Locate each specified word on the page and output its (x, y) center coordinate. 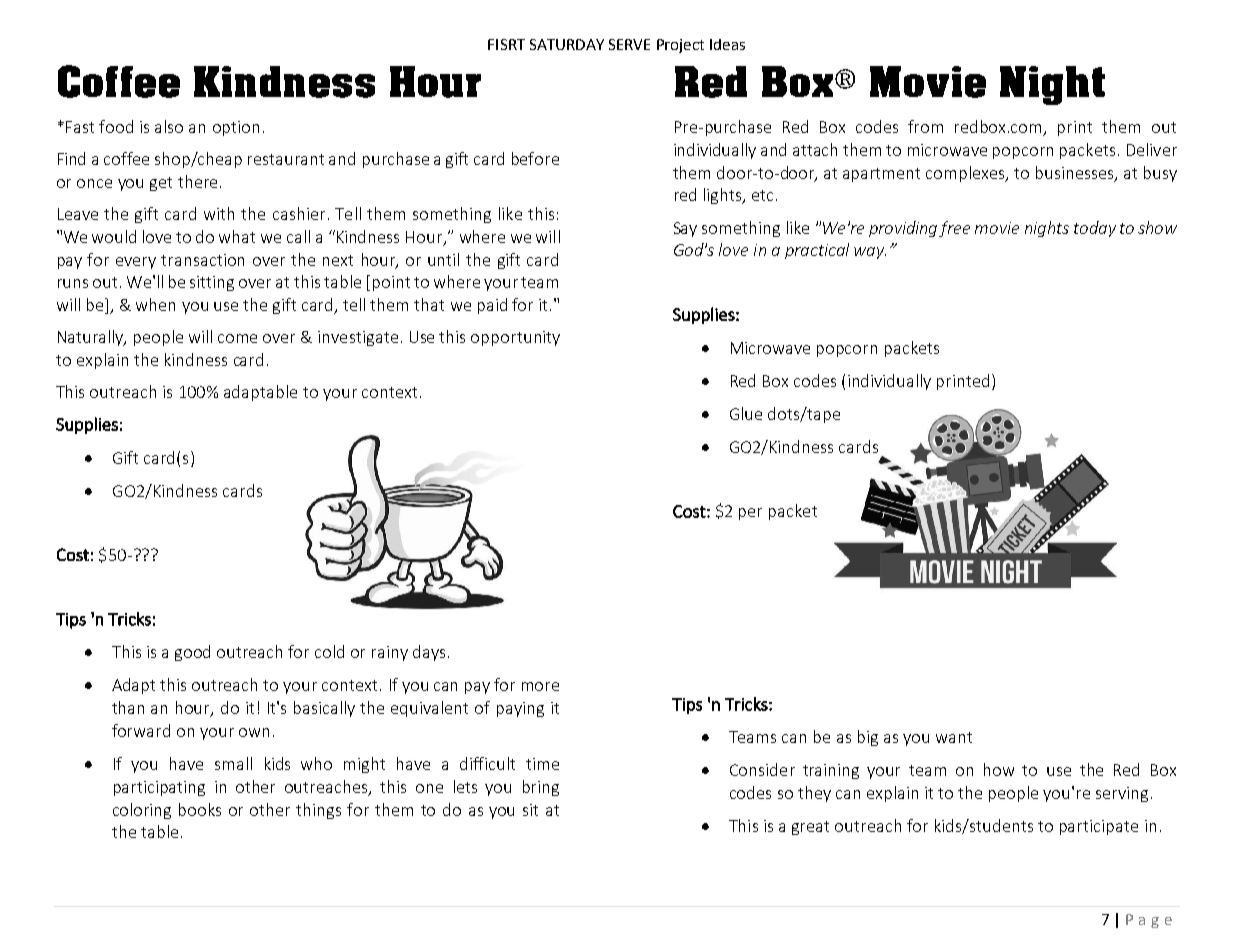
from (925, 126)
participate (1099, 827)
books (200, 809)
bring (541, 788)
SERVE (629, 44)
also (169, 126)
